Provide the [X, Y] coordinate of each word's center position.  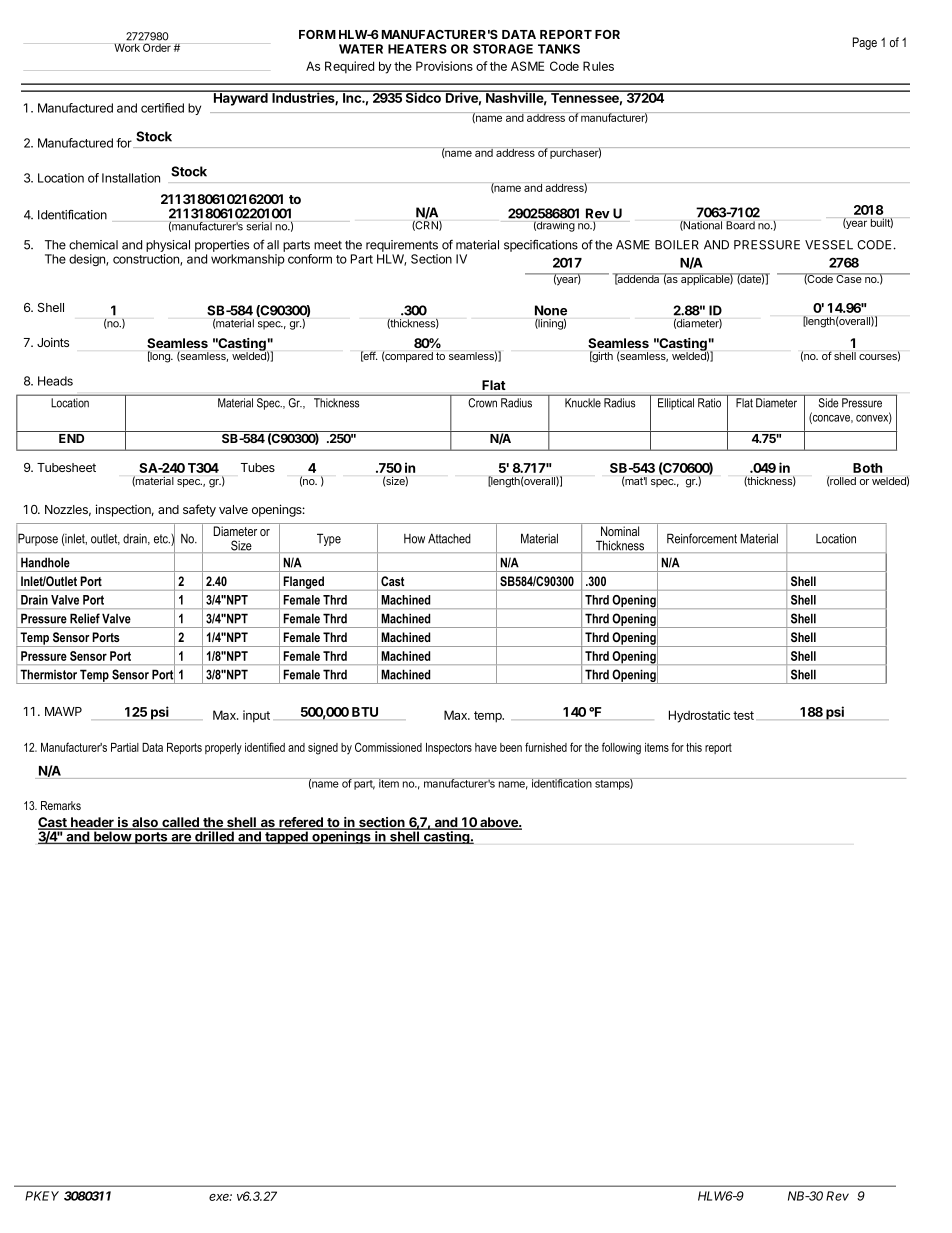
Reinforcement [702, 538]
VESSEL [829, 245]
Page [865, 43]
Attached [449, 539]
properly [223, 749]
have [486, 747]
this [694, 747]
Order [157, 47]
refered [301, 823]
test [743, 715]
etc [162, 539]
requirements [402, 246]
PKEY [42, 1196]
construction [147, 260]
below [112, 836]
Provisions [444, 66]
